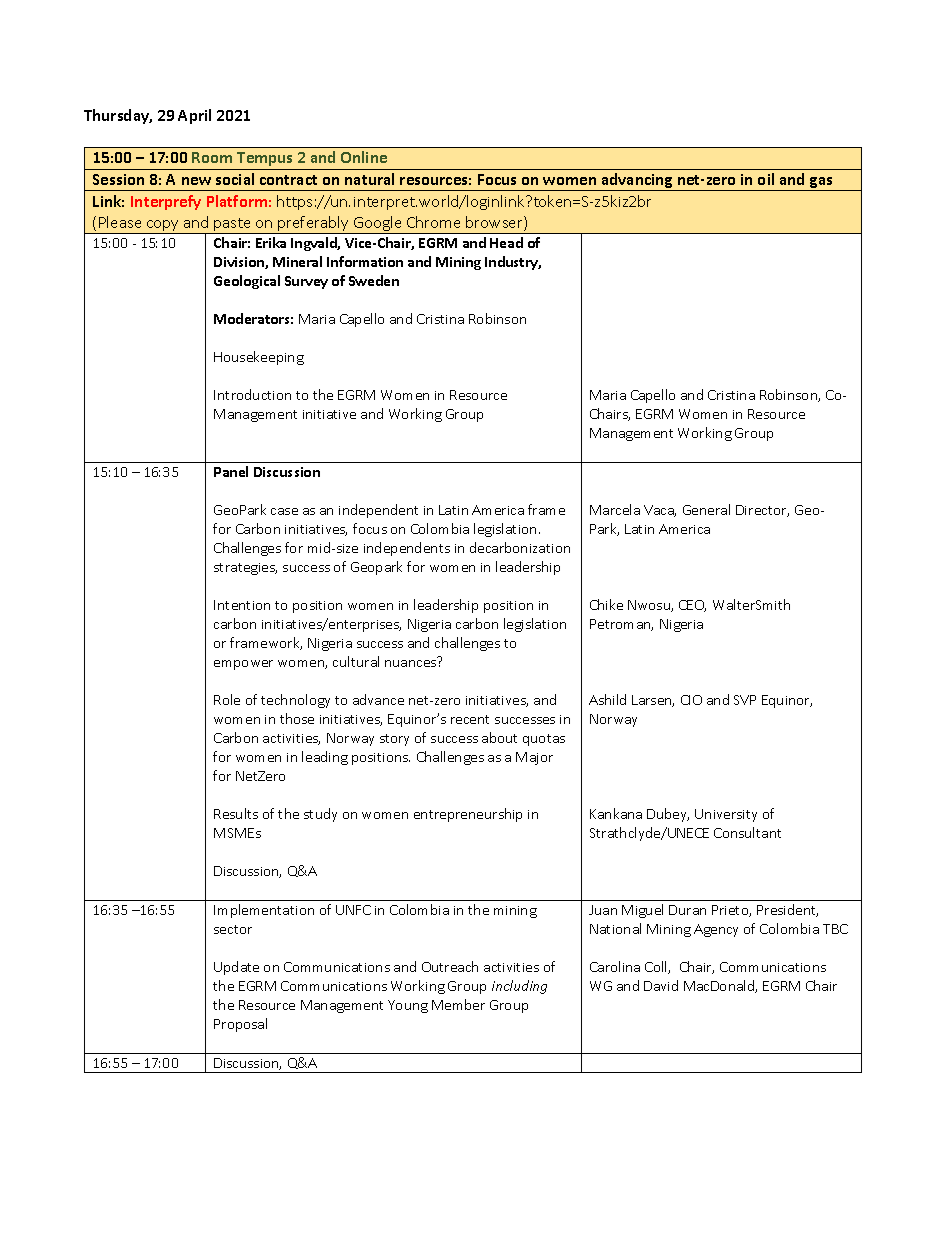 This screenshot has width=952, height=1233. What do you see at coordinates (374, 280) in the screenshot?
I see `Sweden` at bounding box center [374, 280].
